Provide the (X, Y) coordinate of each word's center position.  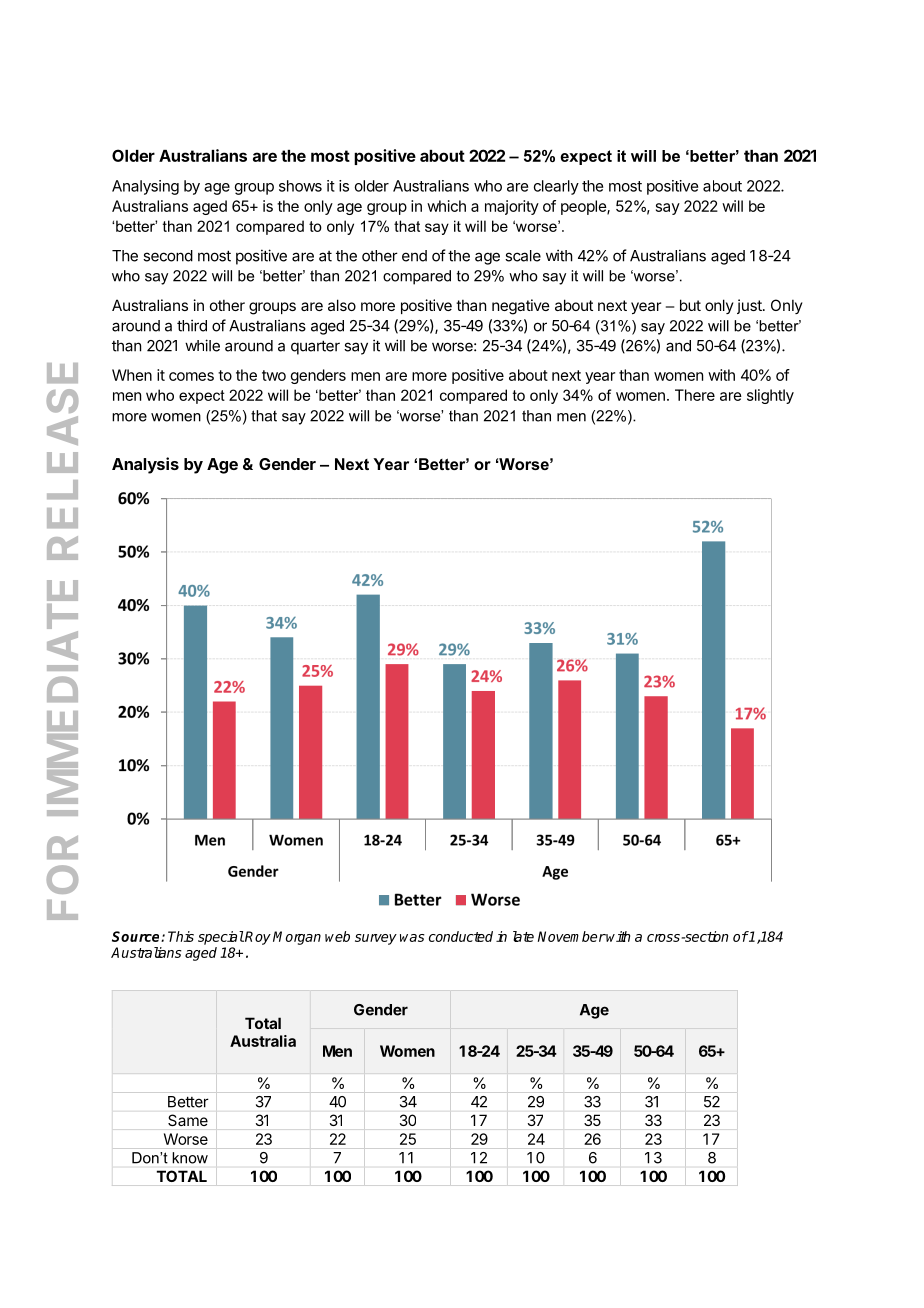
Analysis (145, 465)
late (523, 936)
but (690, 305)
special (221, 938)
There (695, 395)
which (446, 206)
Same (188, 1120)
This (181, 936)
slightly (770, 396)
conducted (461, 936)
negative (521, 307)
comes (191, 376)
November (572, 936)
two (274, 375)
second (168, 256)
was (412, 938)
